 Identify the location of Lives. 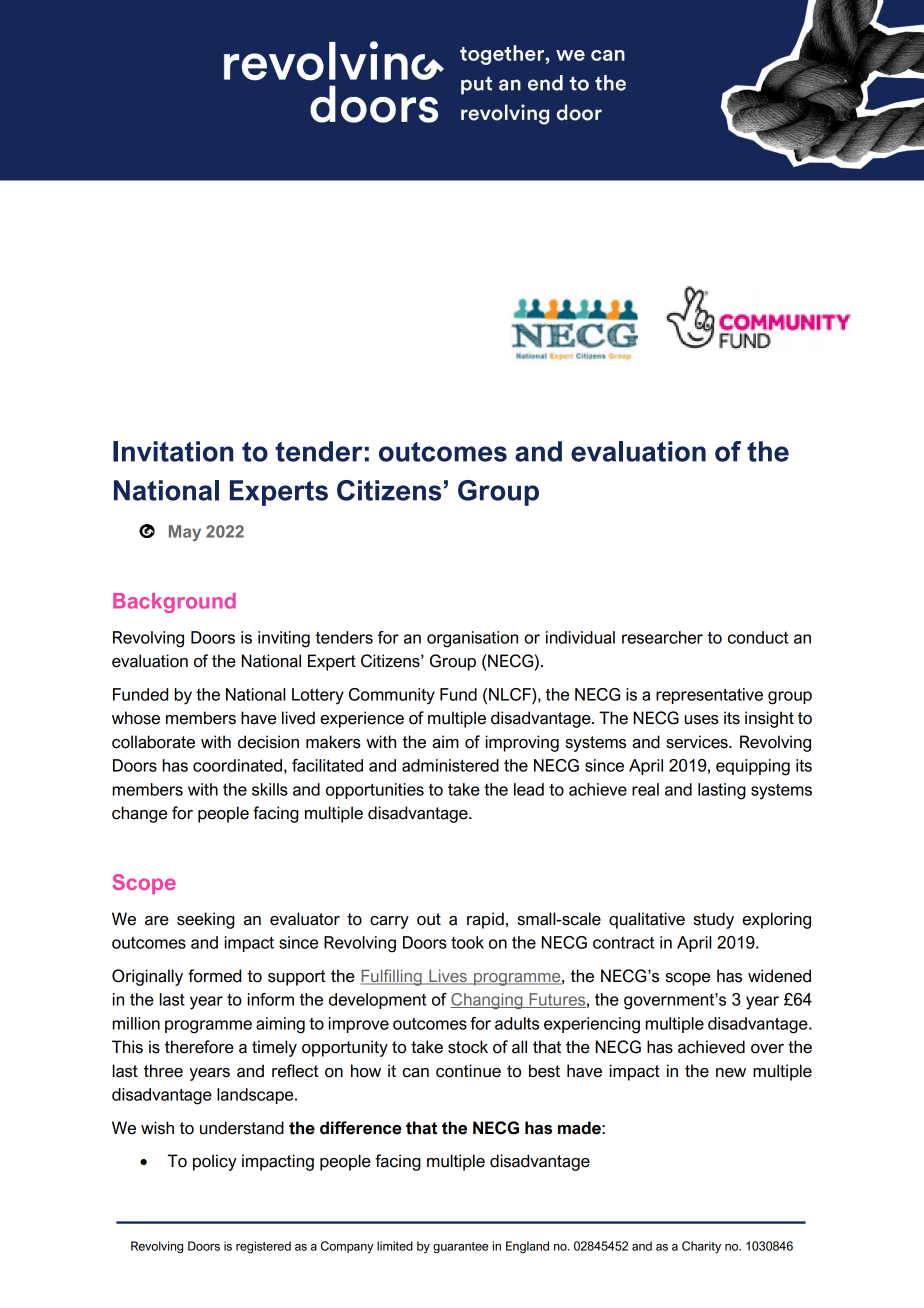
(448, 977).
